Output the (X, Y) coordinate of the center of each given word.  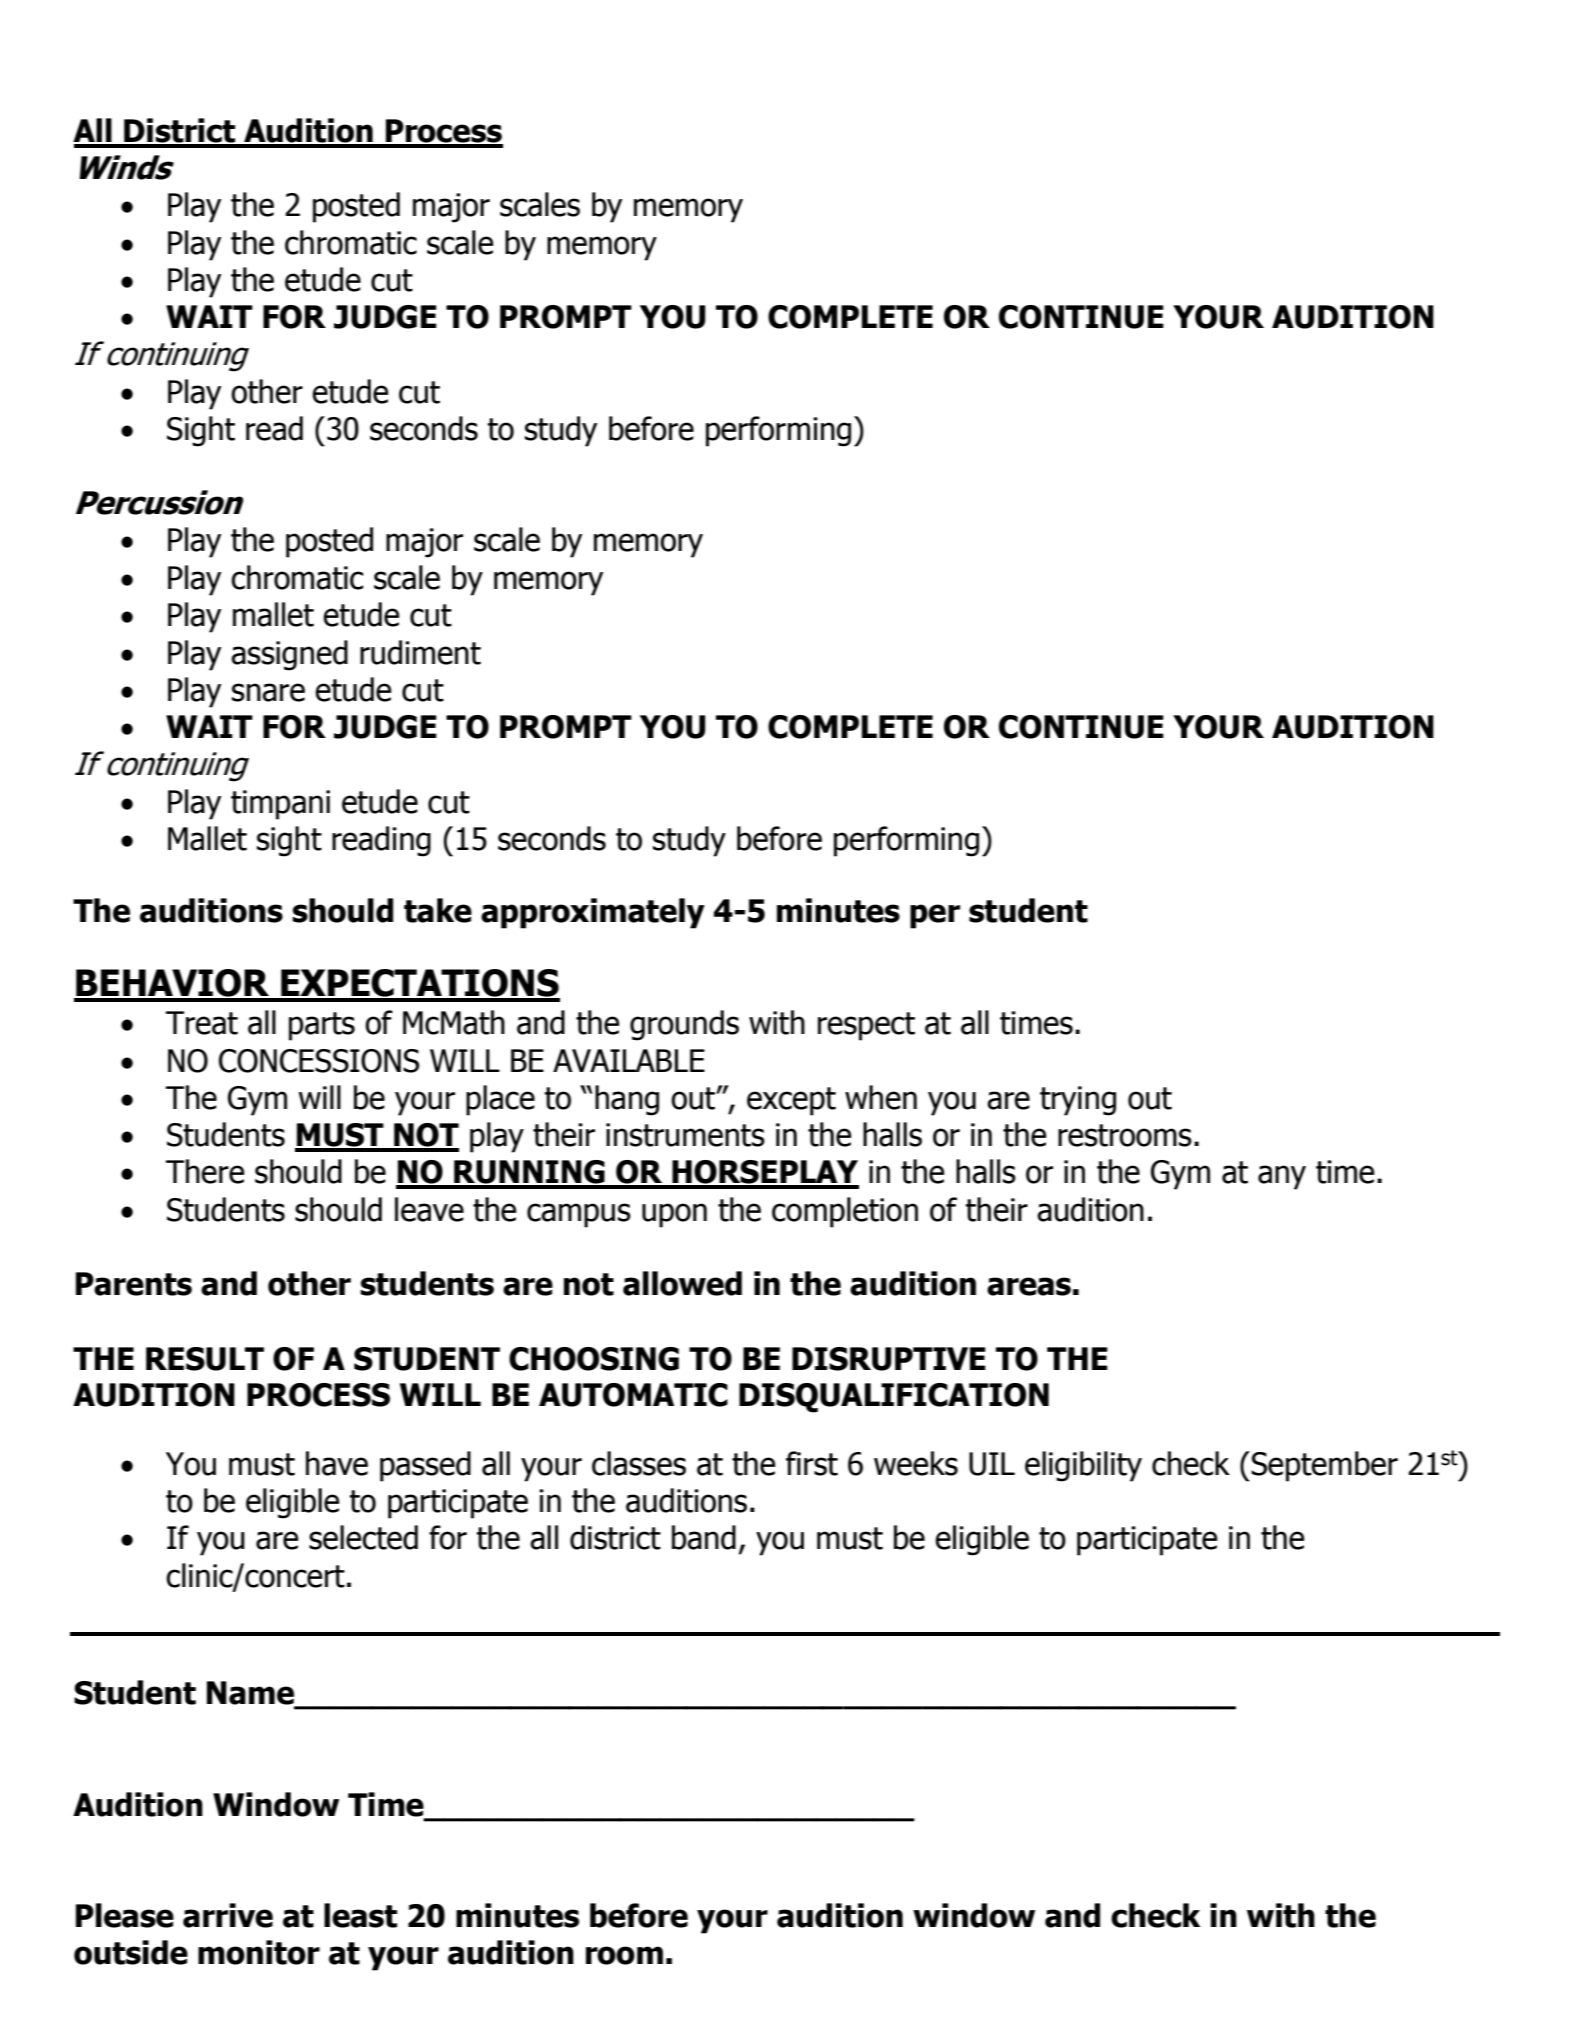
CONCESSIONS (319, 1061)
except (791, 1101)
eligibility (1083, 1466)
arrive (228, 1915)
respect (866, 1026)
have (337, 1463)
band (704, 1537)
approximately (593, 913)
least (360, 1915)
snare (268, 692)
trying (1078, 1101)
